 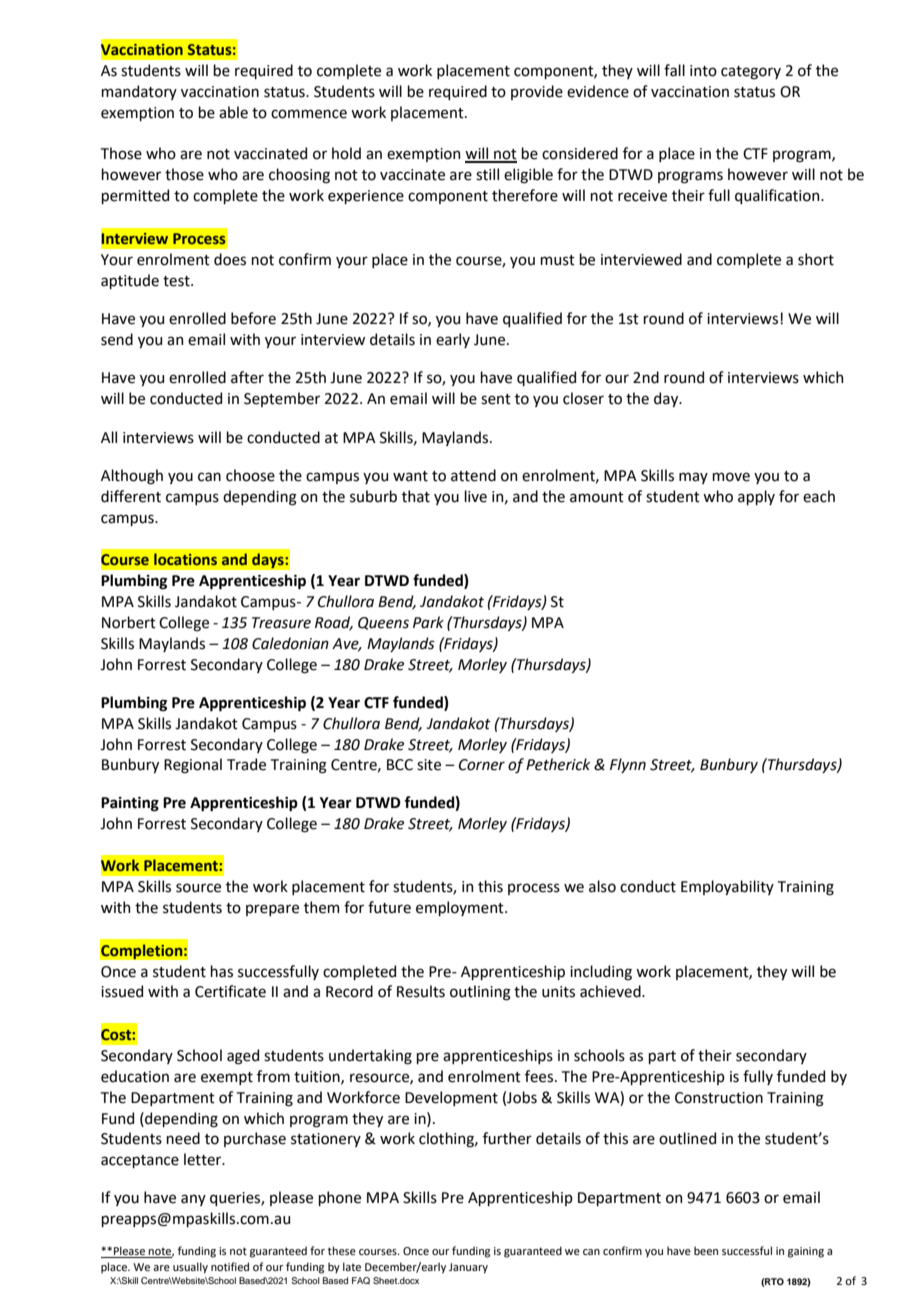 What do you see at coordinates (250, 475) in the screenshot?
I see `choose` at bounding box center [250, 475].
